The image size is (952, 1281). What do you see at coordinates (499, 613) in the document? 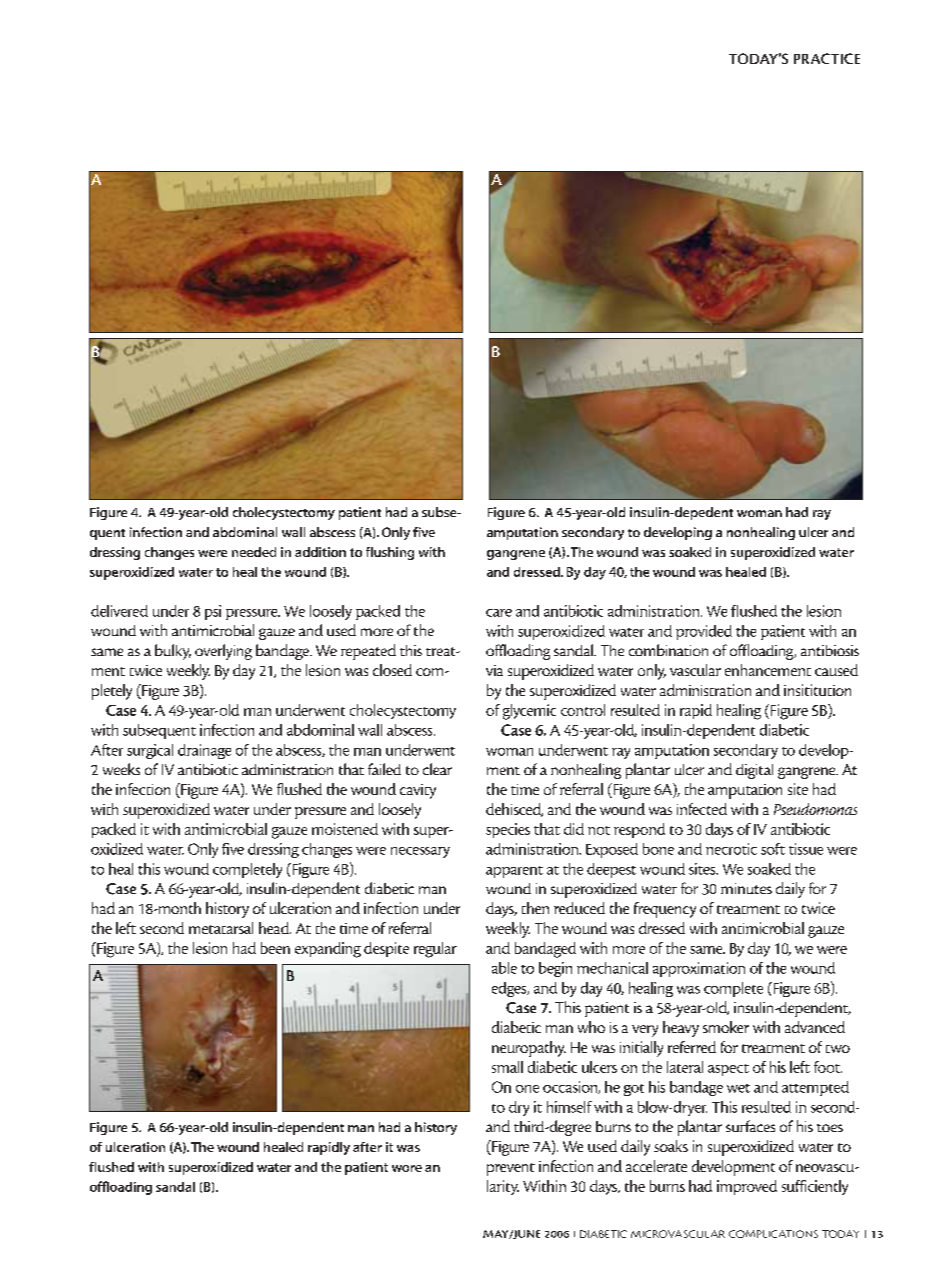
I see `care` at bounding box center [499, 613].
